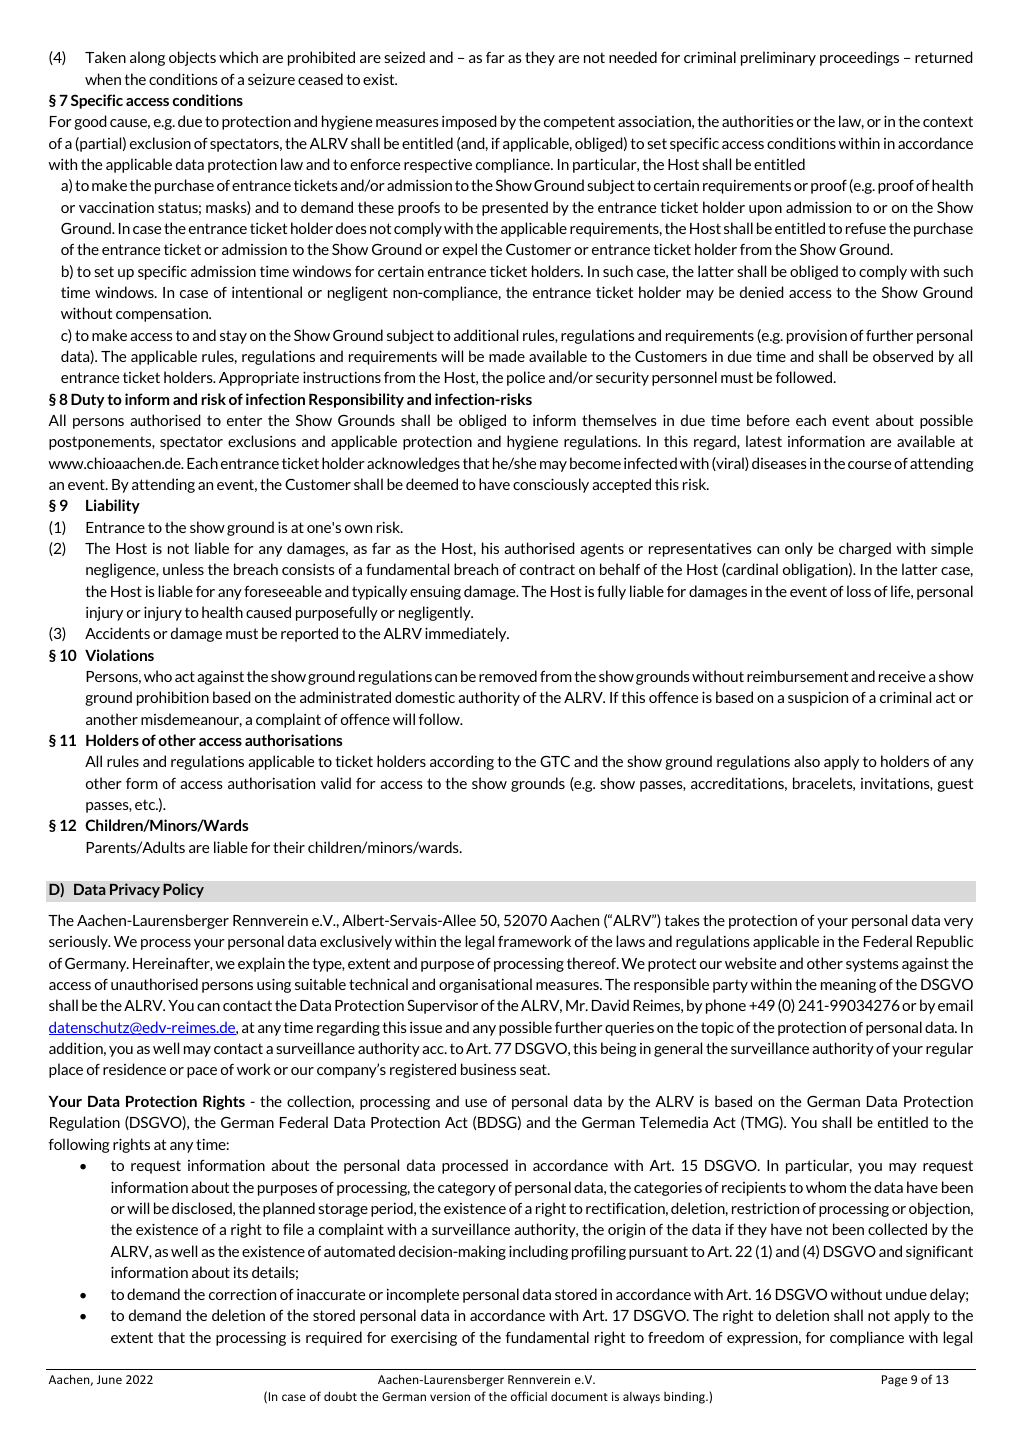  I want to click on official, so click(529, 1396).
